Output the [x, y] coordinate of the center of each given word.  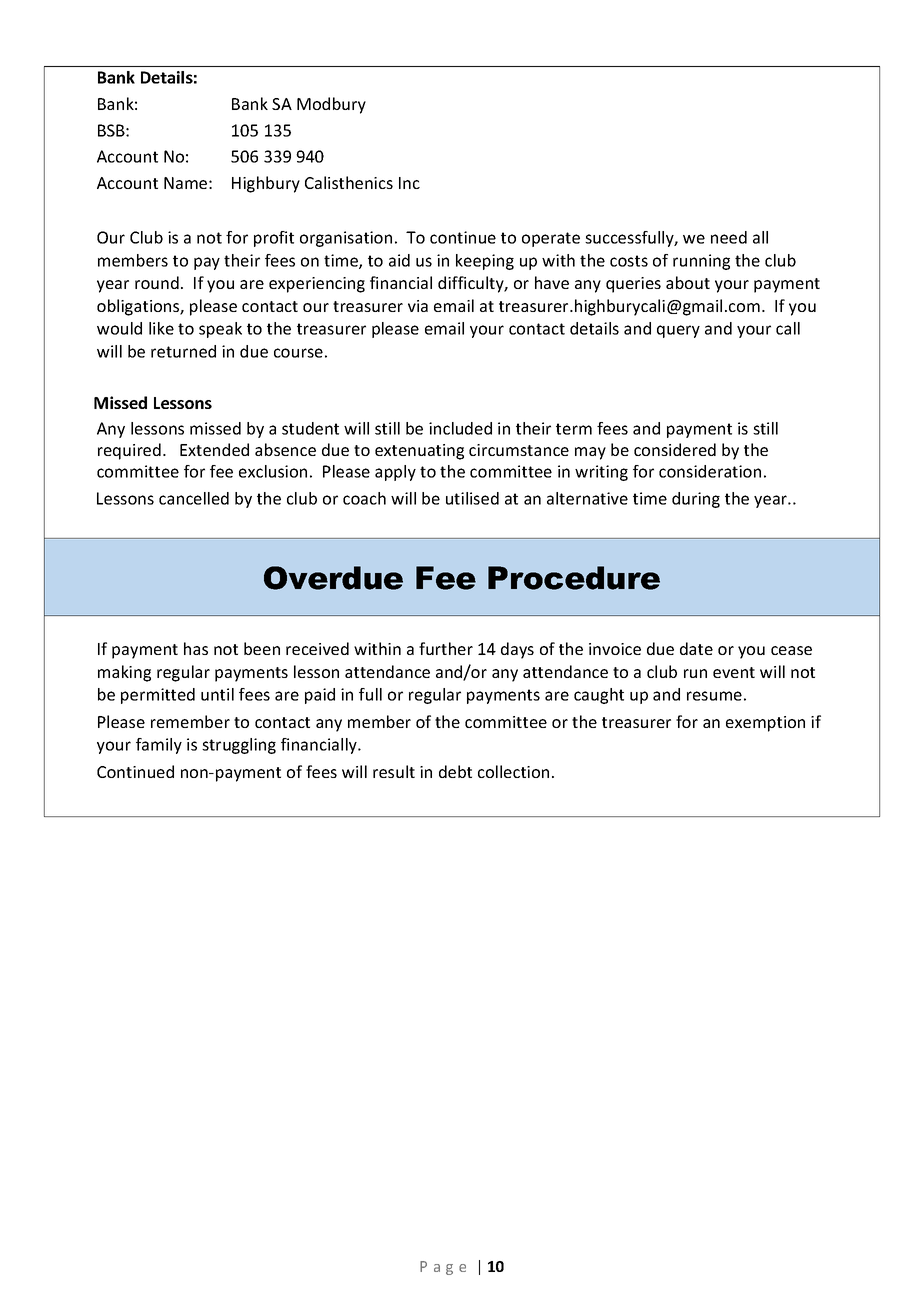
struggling [239, 746]
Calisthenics [349, 182]
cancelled [194, 498]
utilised [472, 498]
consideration [710, 471]
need [729, 237]
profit [274, 239]
